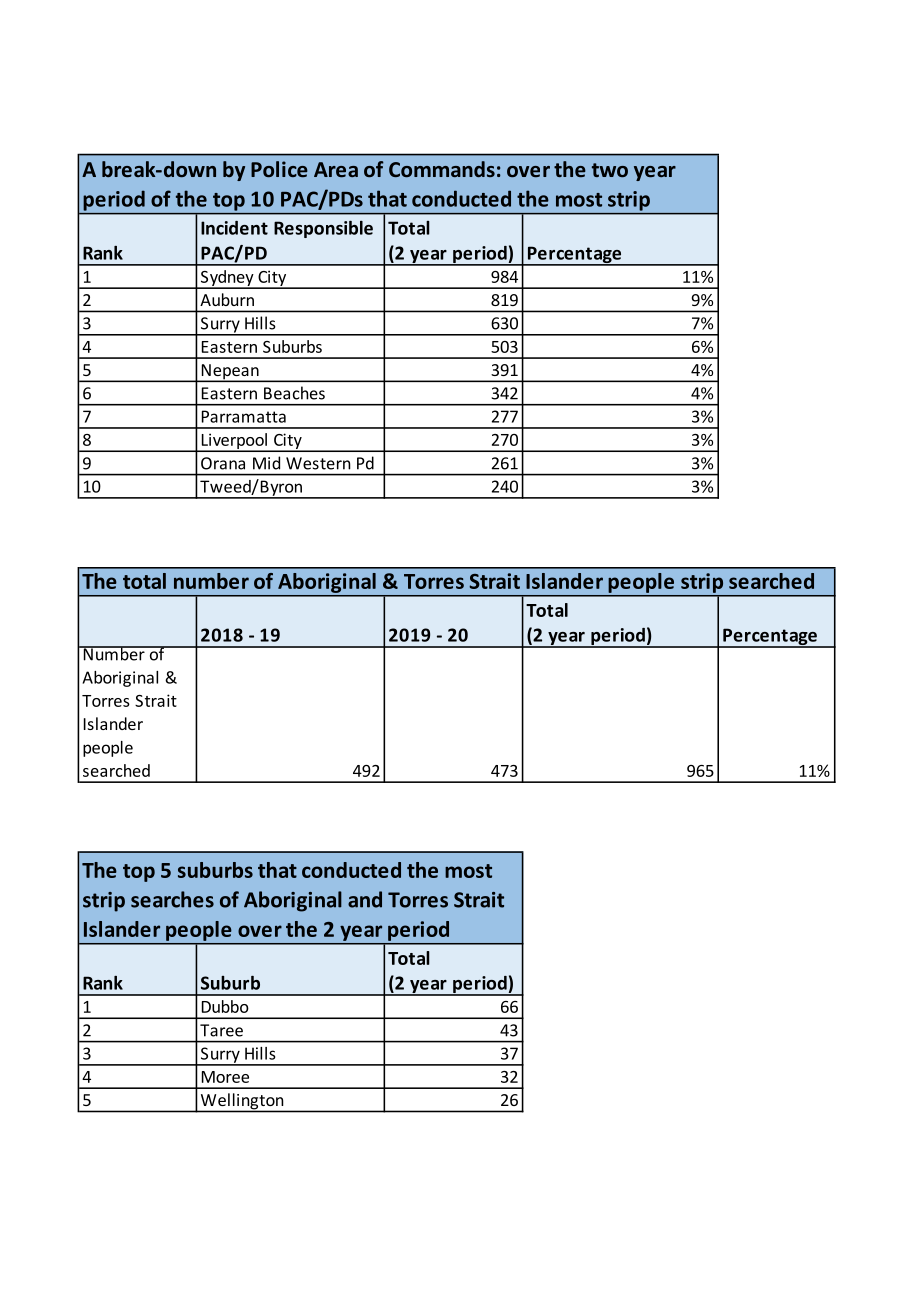  Describe the element at coordinates (225, 1077) in the screenshot. I see `Moree` at that location.
